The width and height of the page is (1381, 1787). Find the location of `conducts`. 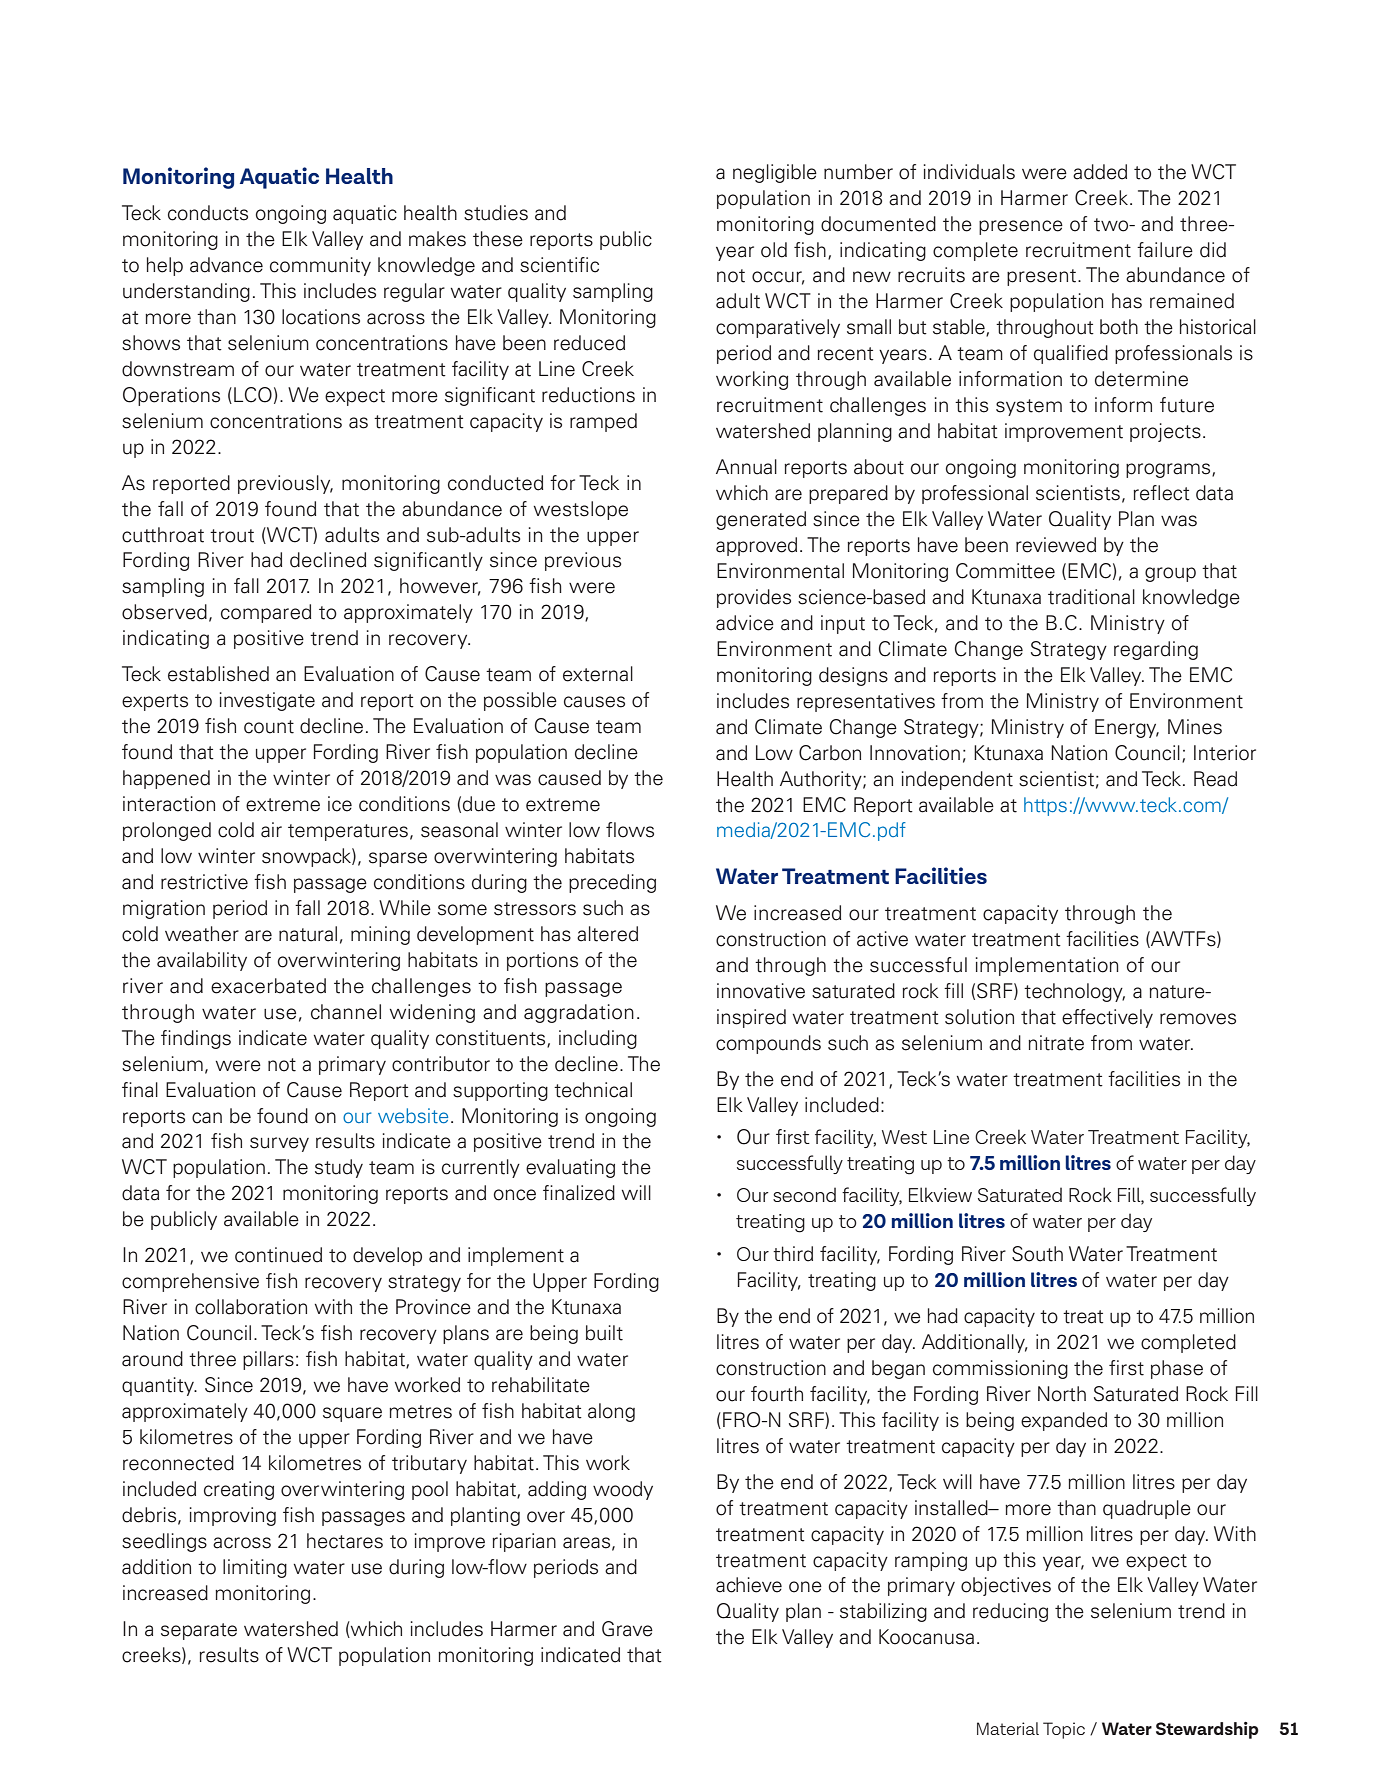

conducts is located at coordinates (208, 213).
